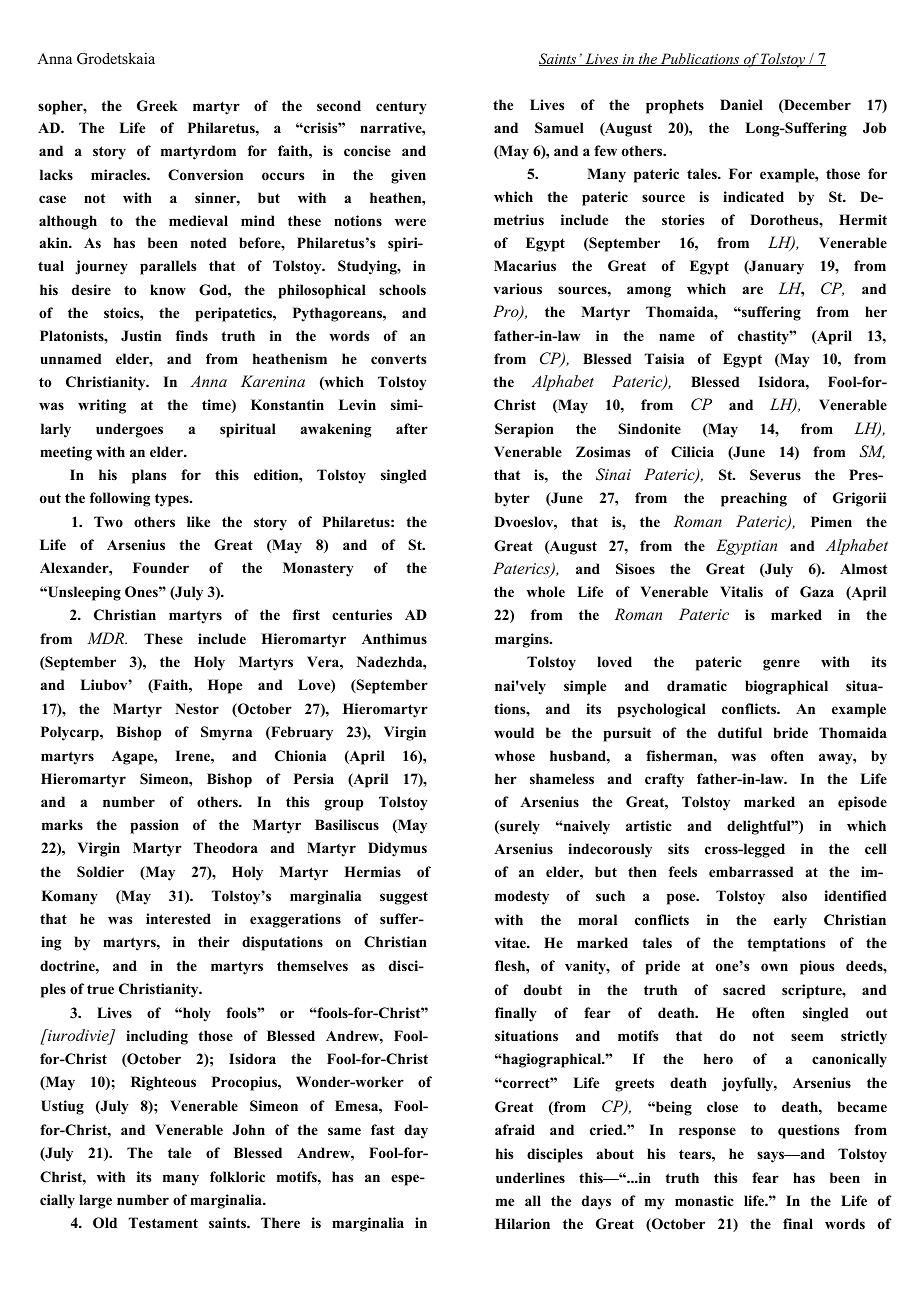 The height and width of the screenshot is (1308, 924). What do you see at coordinates (775, 475) in the screenshot?
I see `Severus` at bounding box center [775, 475].
